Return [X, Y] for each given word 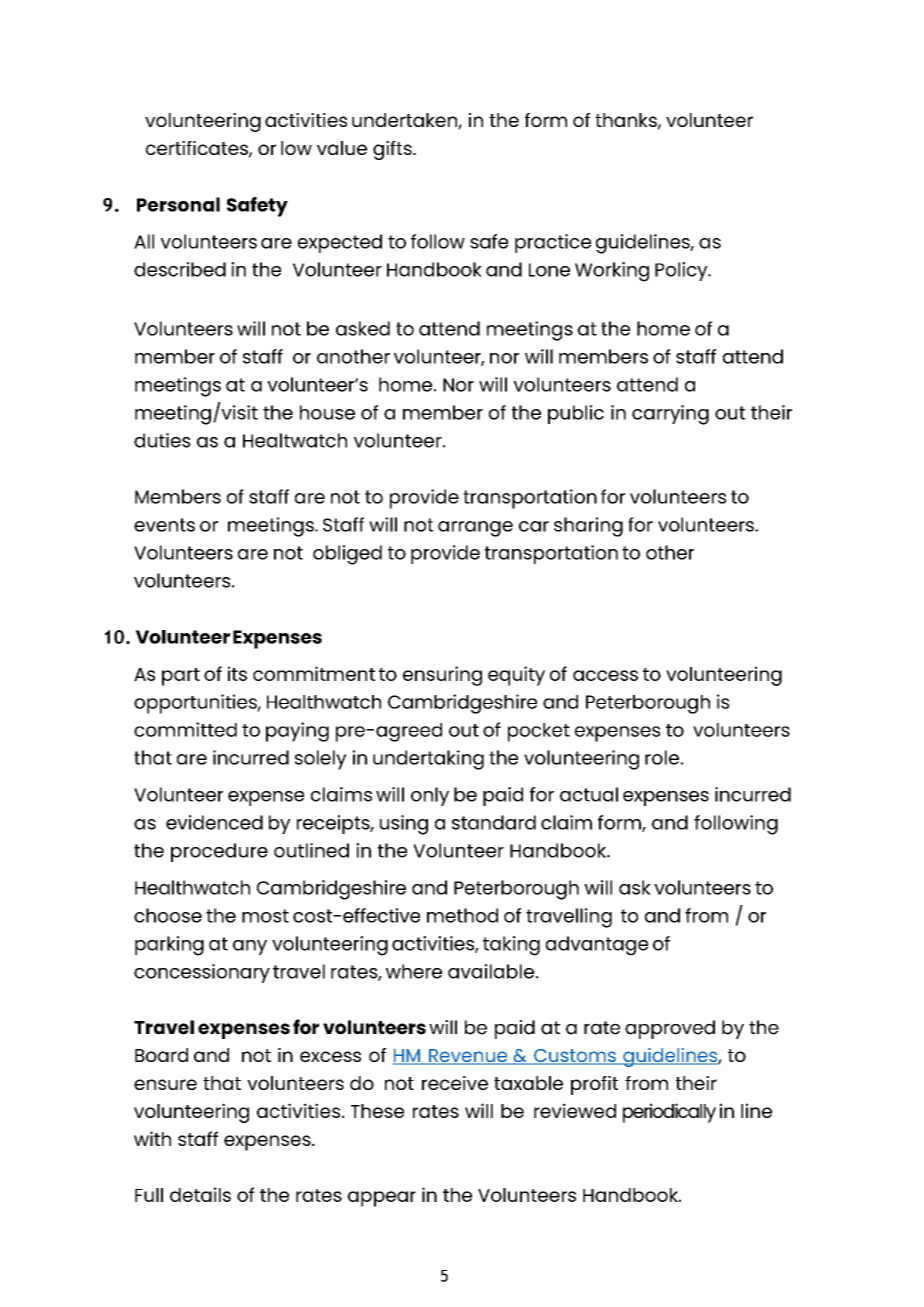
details [200, 1194]
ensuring [442, 676]
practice [553, 243]
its [237, 673]
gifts [393, 150]
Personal [178, 204]
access [605, 675]
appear [382, 1199]
